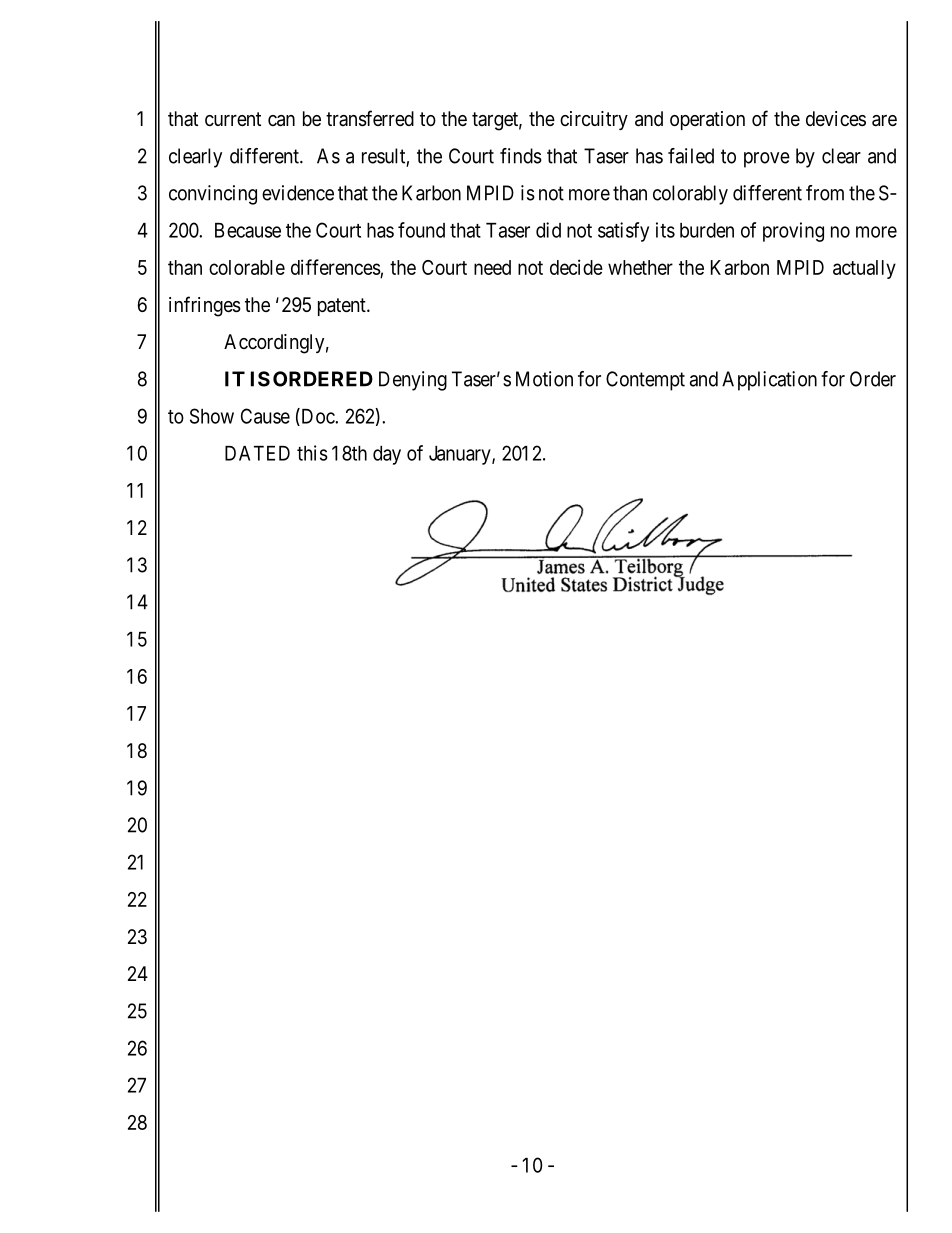 The image size is (952, 1233). What do you see at coordinates (576, 267) in the document?
I see `decide` at bounding box center [576, 267].
